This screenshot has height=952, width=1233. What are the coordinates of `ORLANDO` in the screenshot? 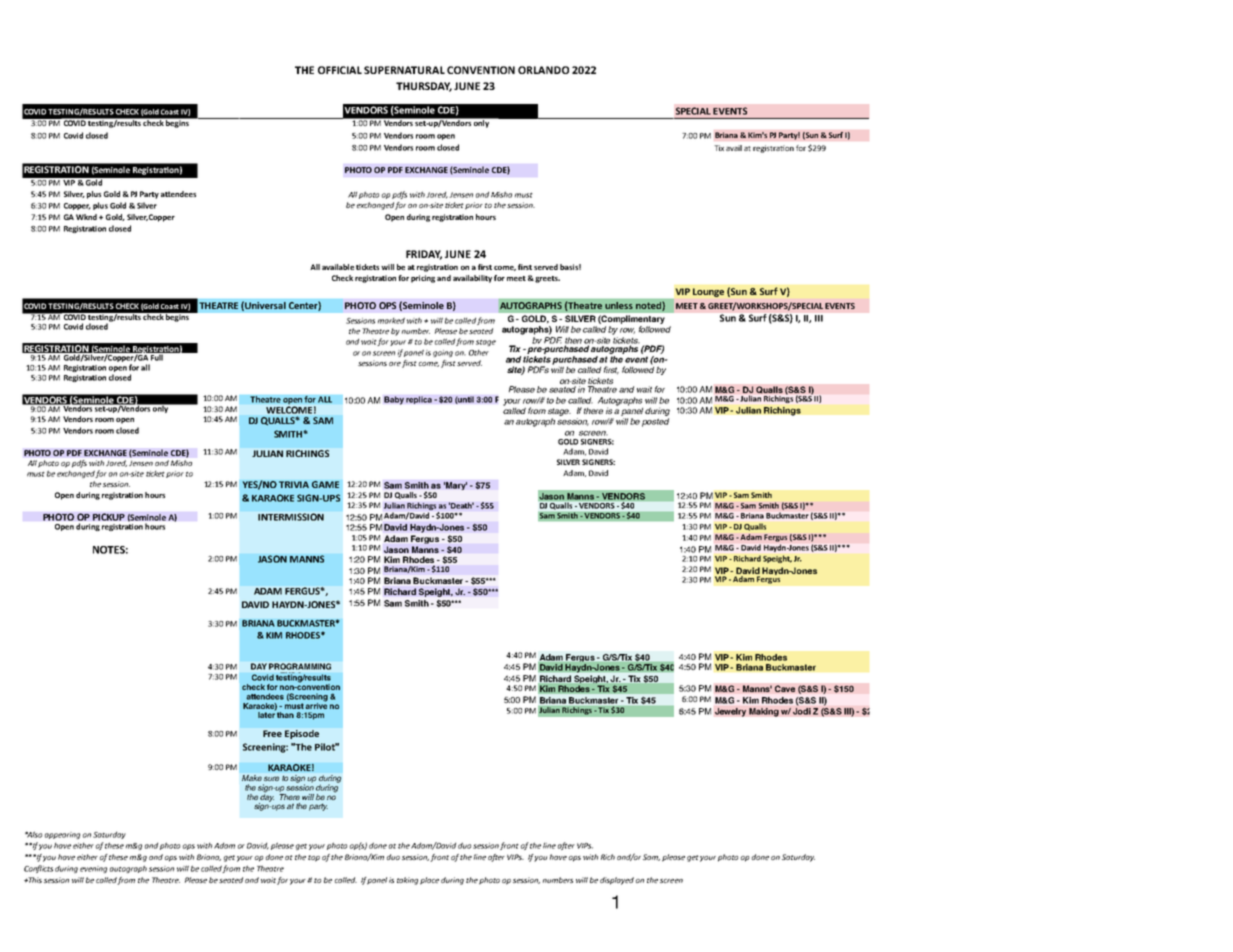 It's located at (543, 70).
